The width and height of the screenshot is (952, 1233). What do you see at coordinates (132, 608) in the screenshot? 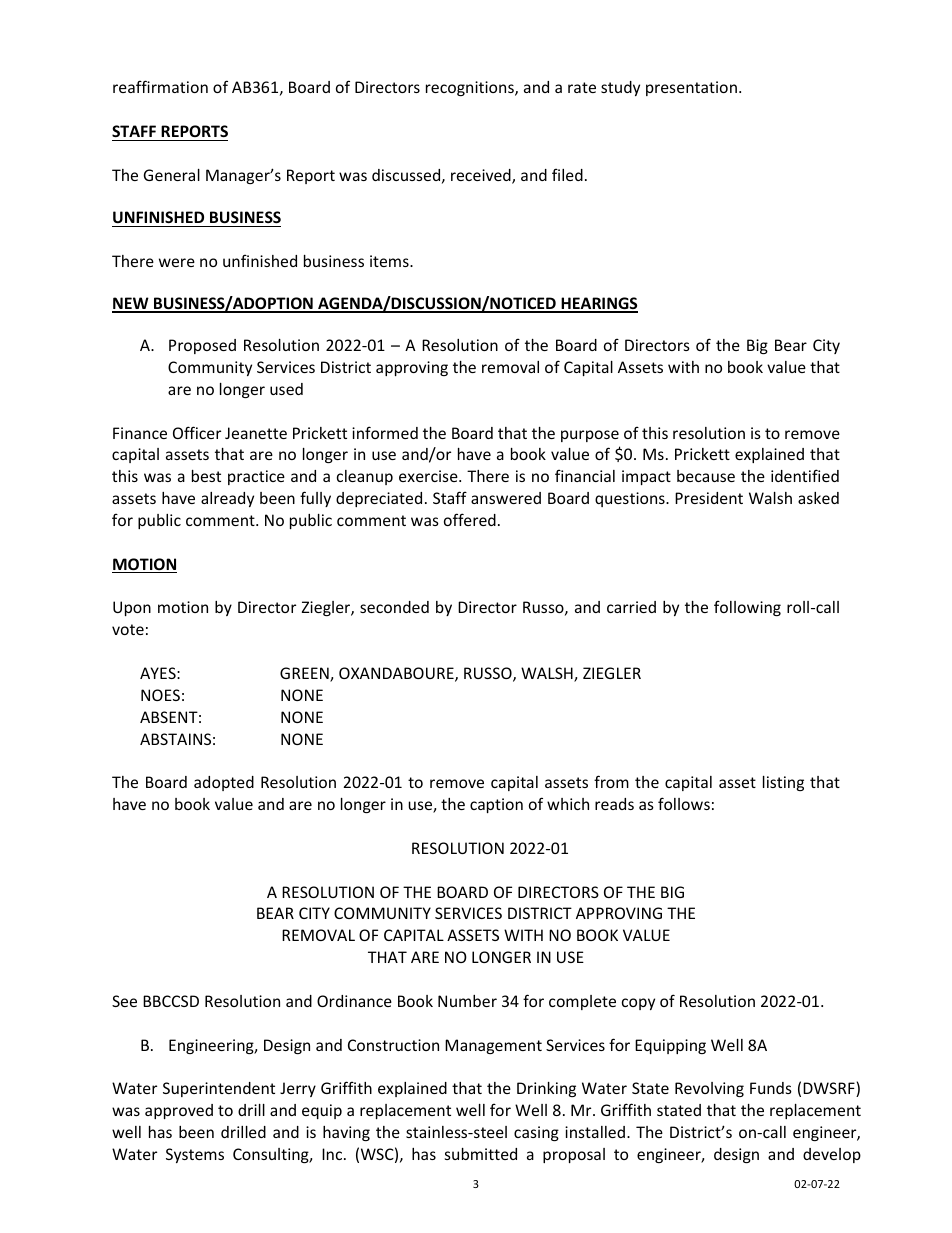
I see `Upon` at bounding box center [132, 608].
